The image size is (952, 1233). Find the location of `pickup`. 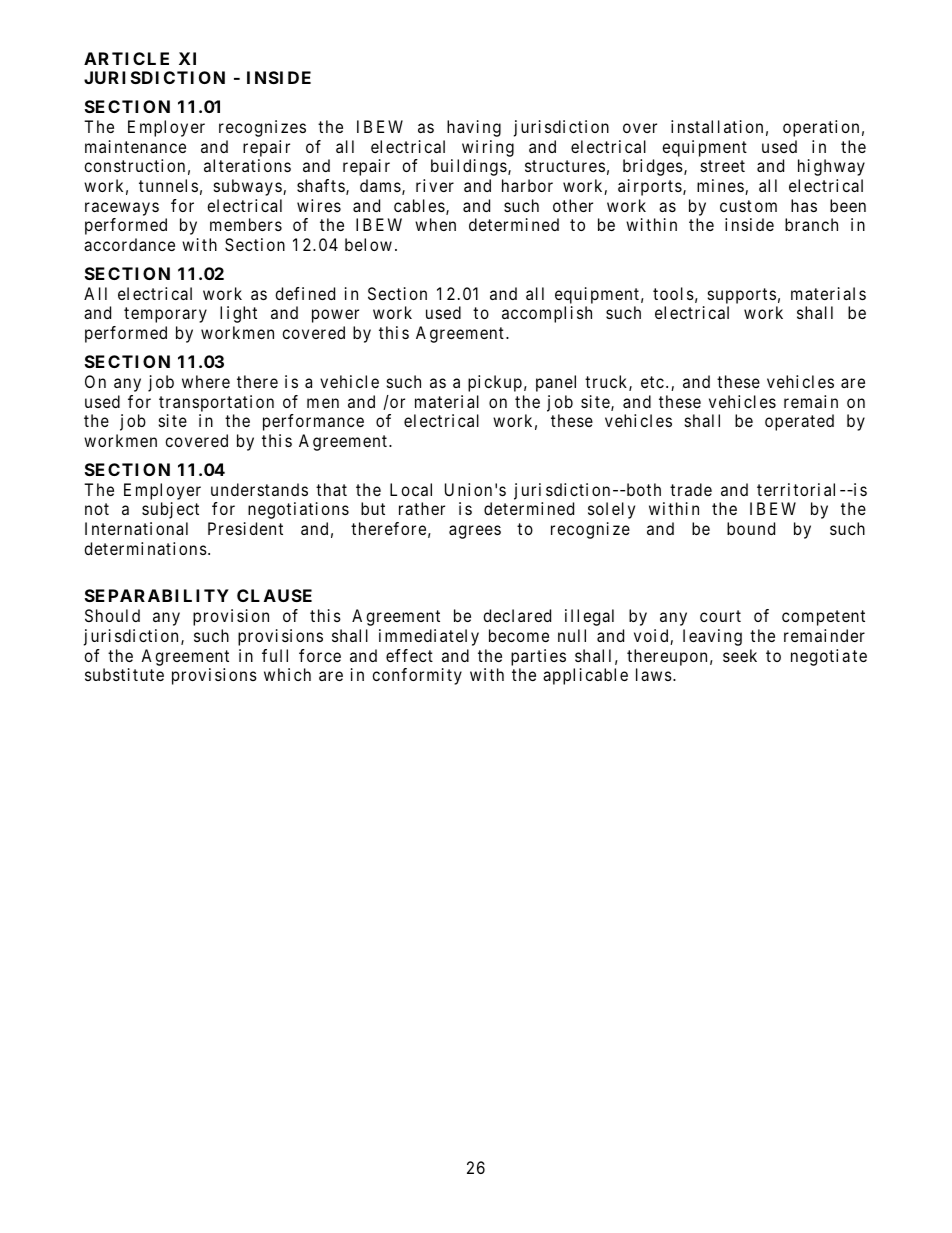

pickup is located at coordinates (495, 383).
